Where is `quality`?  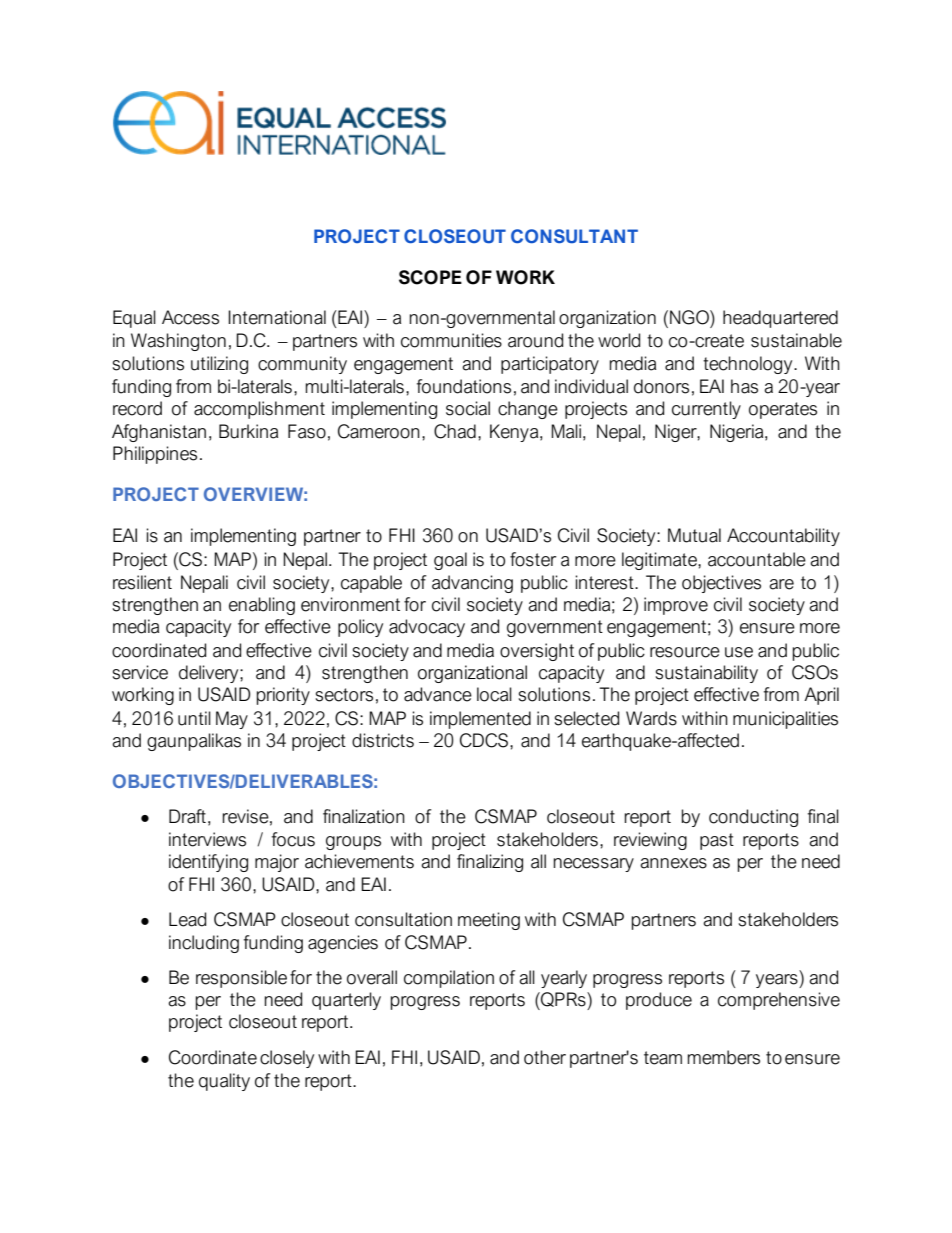
quality is located at coordinates (224, 1082).
